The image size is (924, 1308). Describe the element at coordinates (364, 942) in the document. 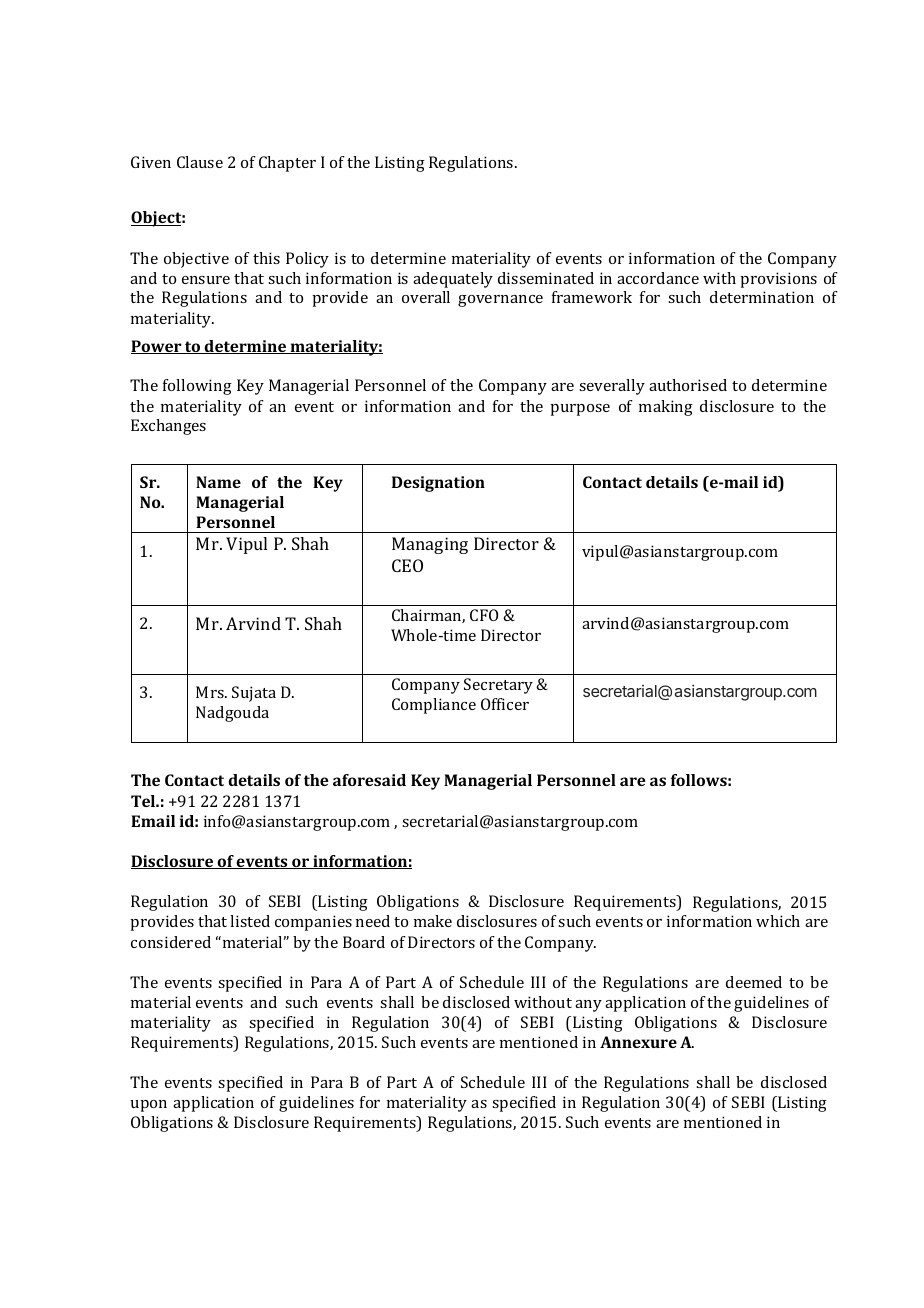

I see `Board` at that location.
